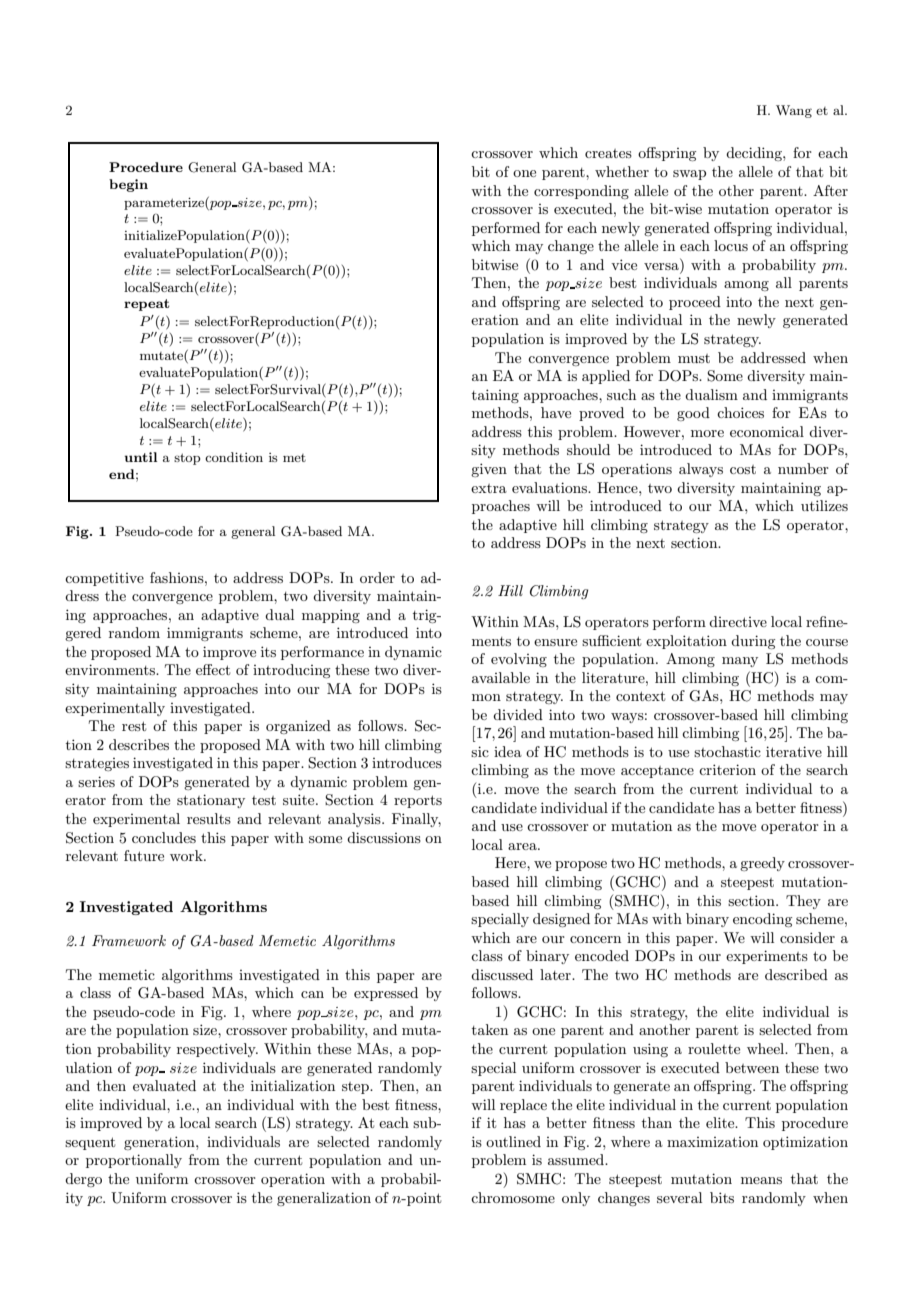 The height and width of the document is (1308, 924). What do you see at coordinates (128, 185) in the document?
I see `begin` at bounding box center [128, 185].
